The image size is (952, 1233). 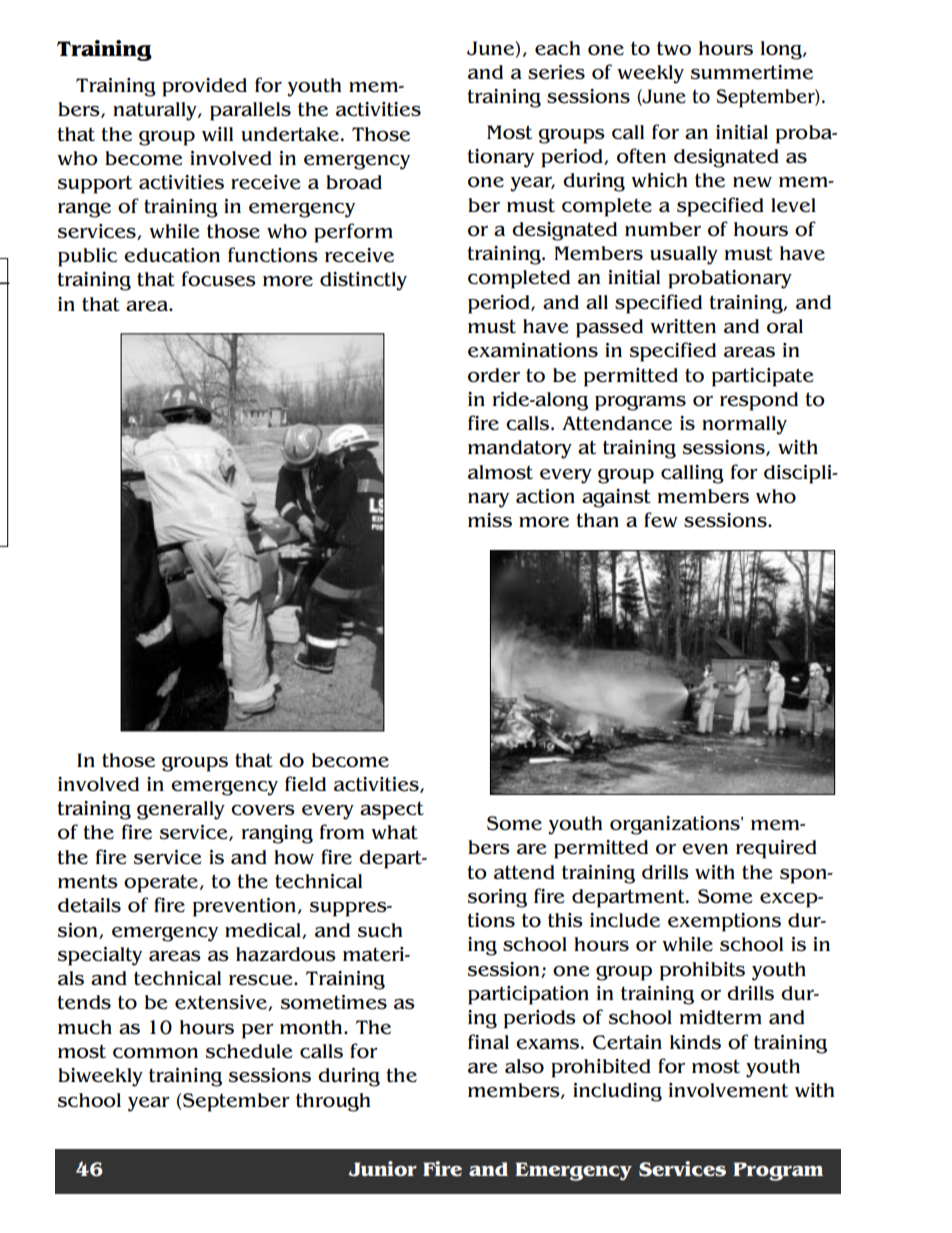 What do you see at coordinates (155, 1053) in the page?
I see `common` at bounding box center [155, 1053].
